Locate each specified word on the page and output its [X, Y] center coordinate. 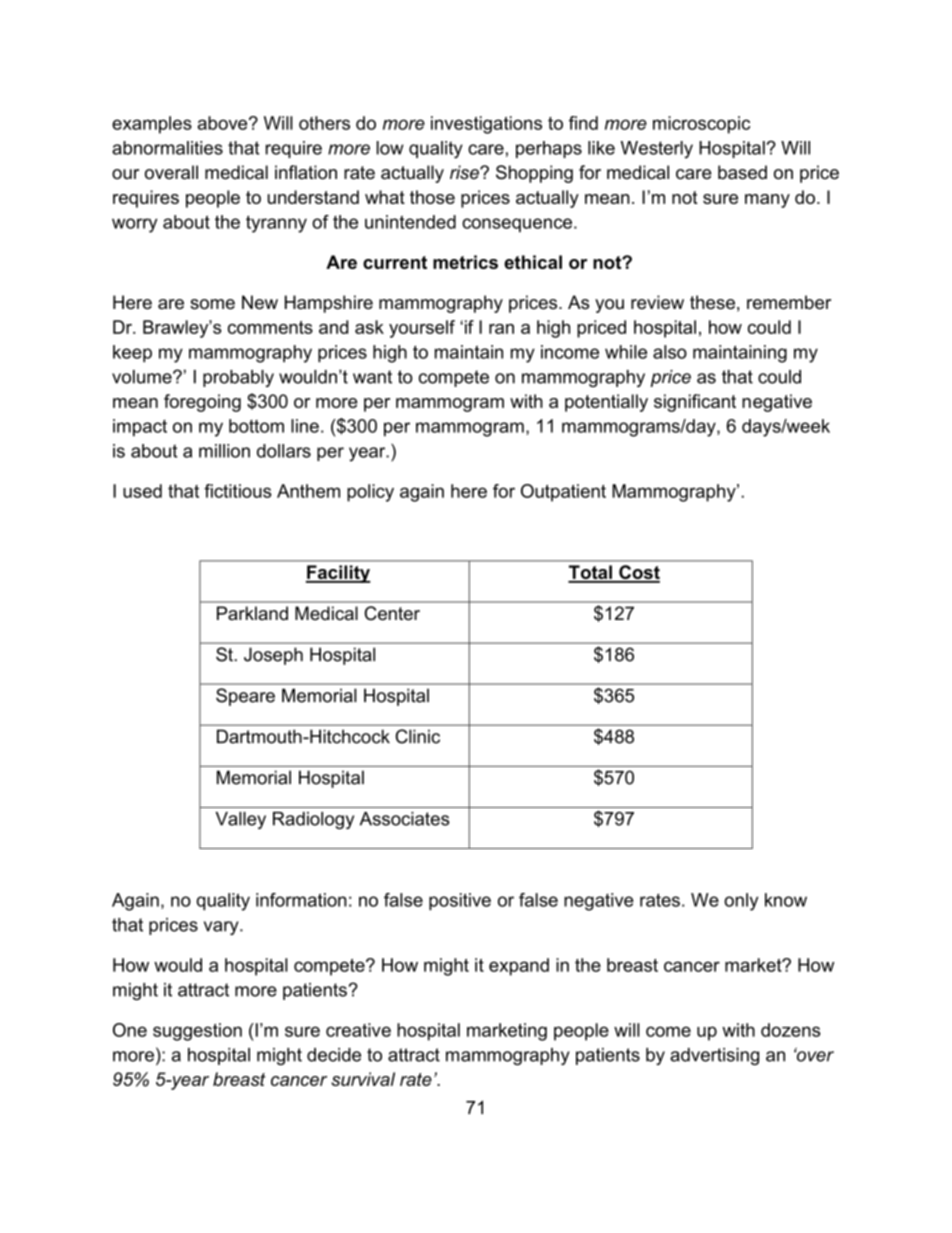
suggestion [197, 1032]
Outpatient [563, 493]
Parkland [252, 613]
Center [392, 613]
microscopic [701, 125]
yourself [422, 329]
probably [238, 378]
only [741, 902]
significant [695, 403]
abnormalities [167, 148]
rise [465, 172]
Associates [405, 819]
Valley [241, 820]
